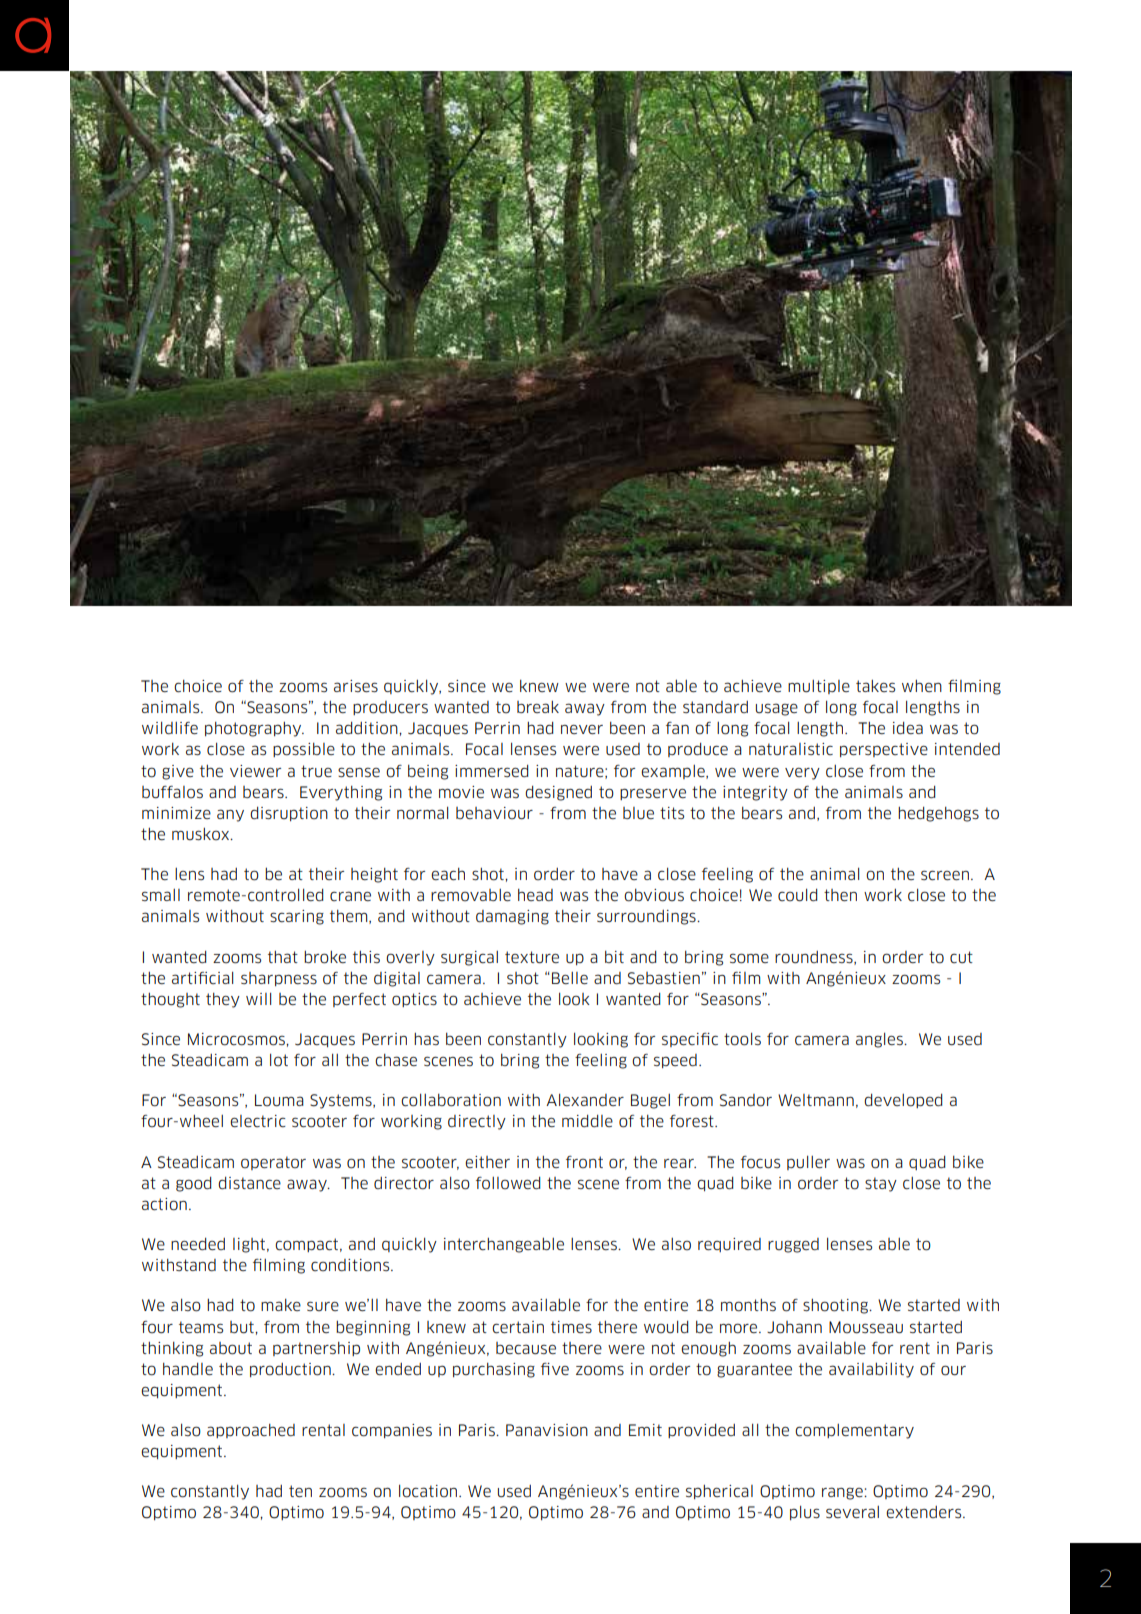 The height and width of the page is (1614, 1141). What do you see at coordinates (840, 895) in the page?
I see `then` at bounding box center [840, 895].
